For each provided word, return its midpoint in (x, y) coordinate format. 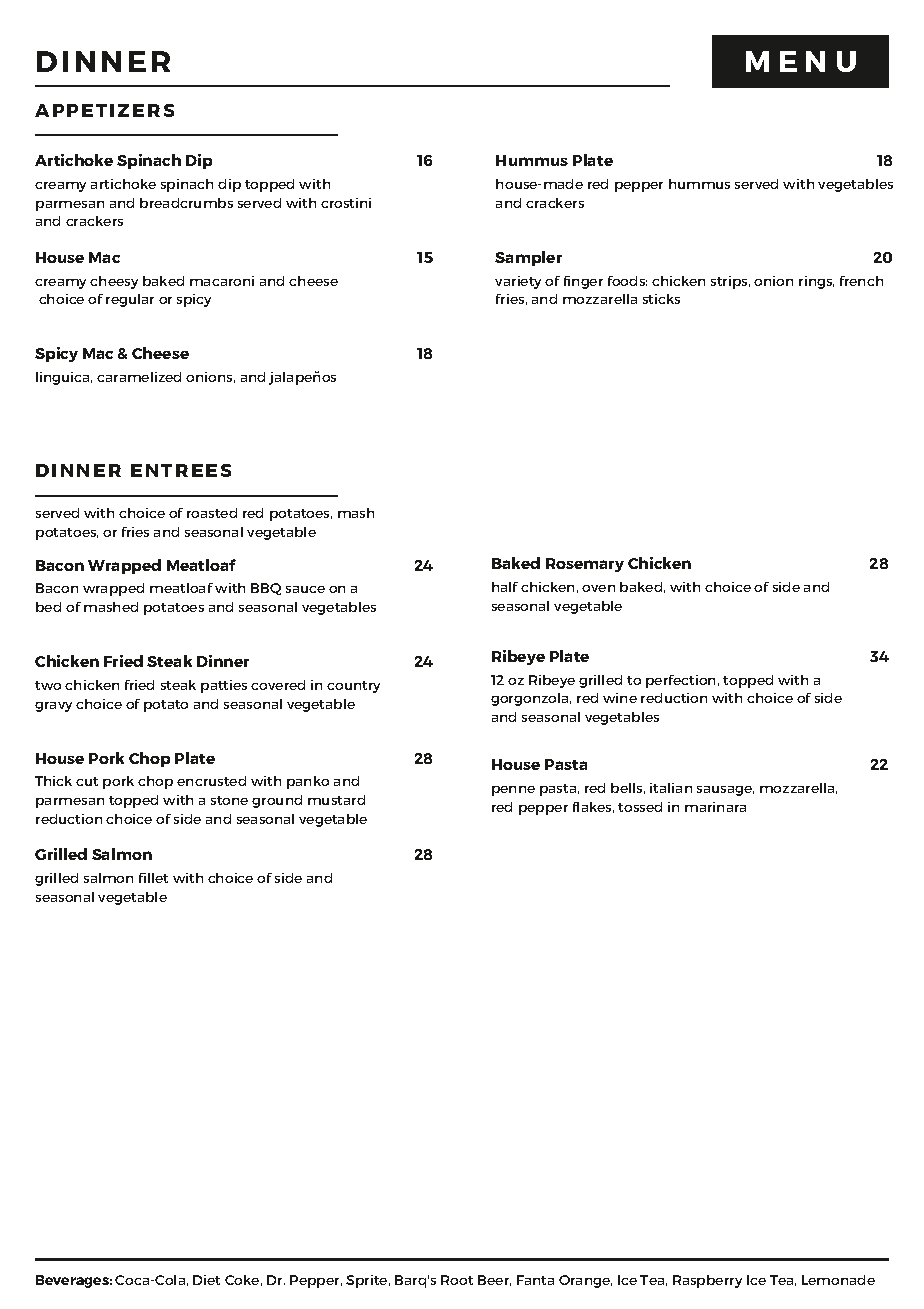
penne (513, 791)
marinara (715, 807)
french (861, 281)
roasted (212, 513)
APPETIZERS (104, 110)
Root (457, 1280)
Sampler (528, 258)
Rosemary (585, 565)
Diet (206, 1280)
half (505, 587)
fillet (153, 878)
